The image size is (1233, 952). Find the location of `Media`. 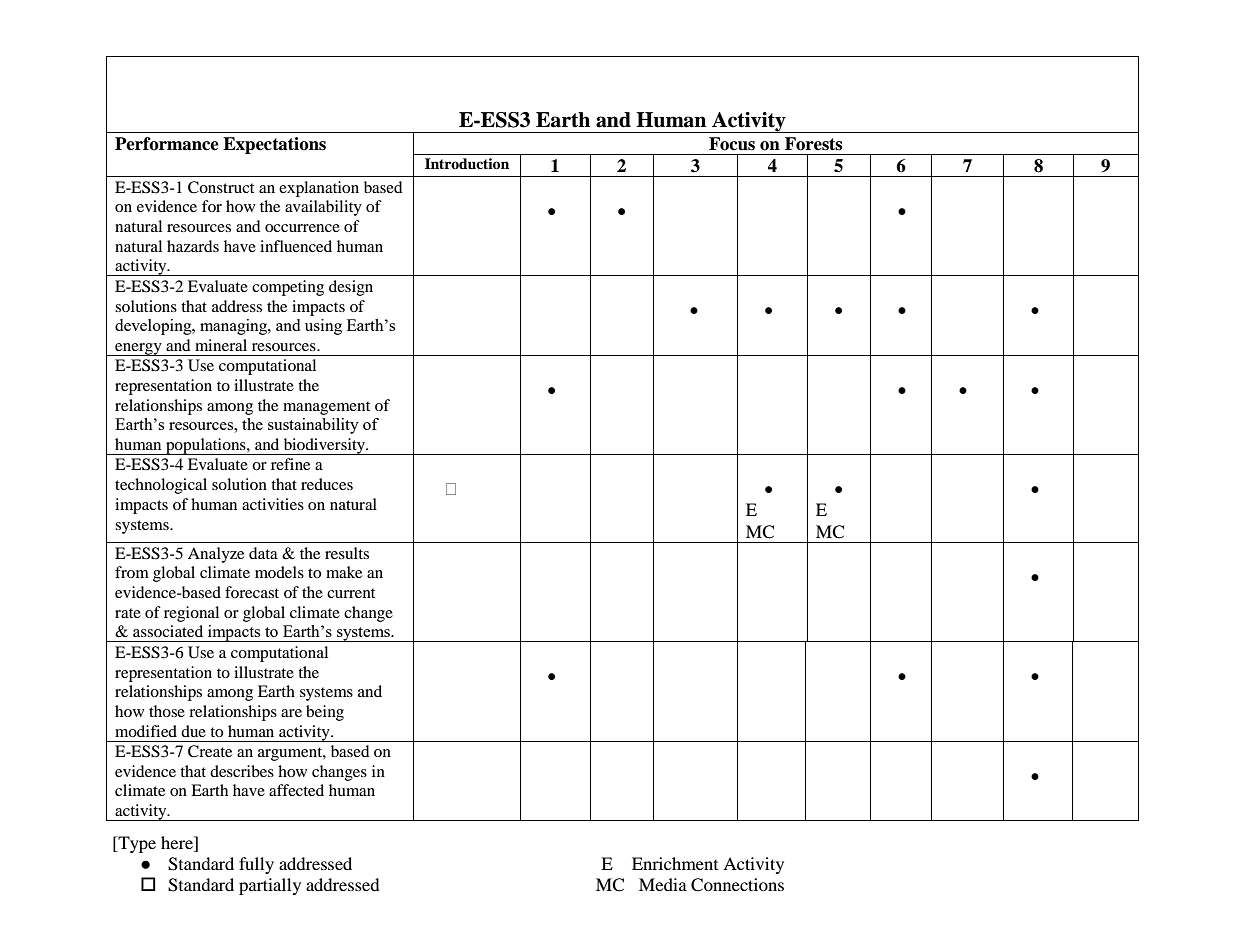

Media is located at coordinates (663, 884).
